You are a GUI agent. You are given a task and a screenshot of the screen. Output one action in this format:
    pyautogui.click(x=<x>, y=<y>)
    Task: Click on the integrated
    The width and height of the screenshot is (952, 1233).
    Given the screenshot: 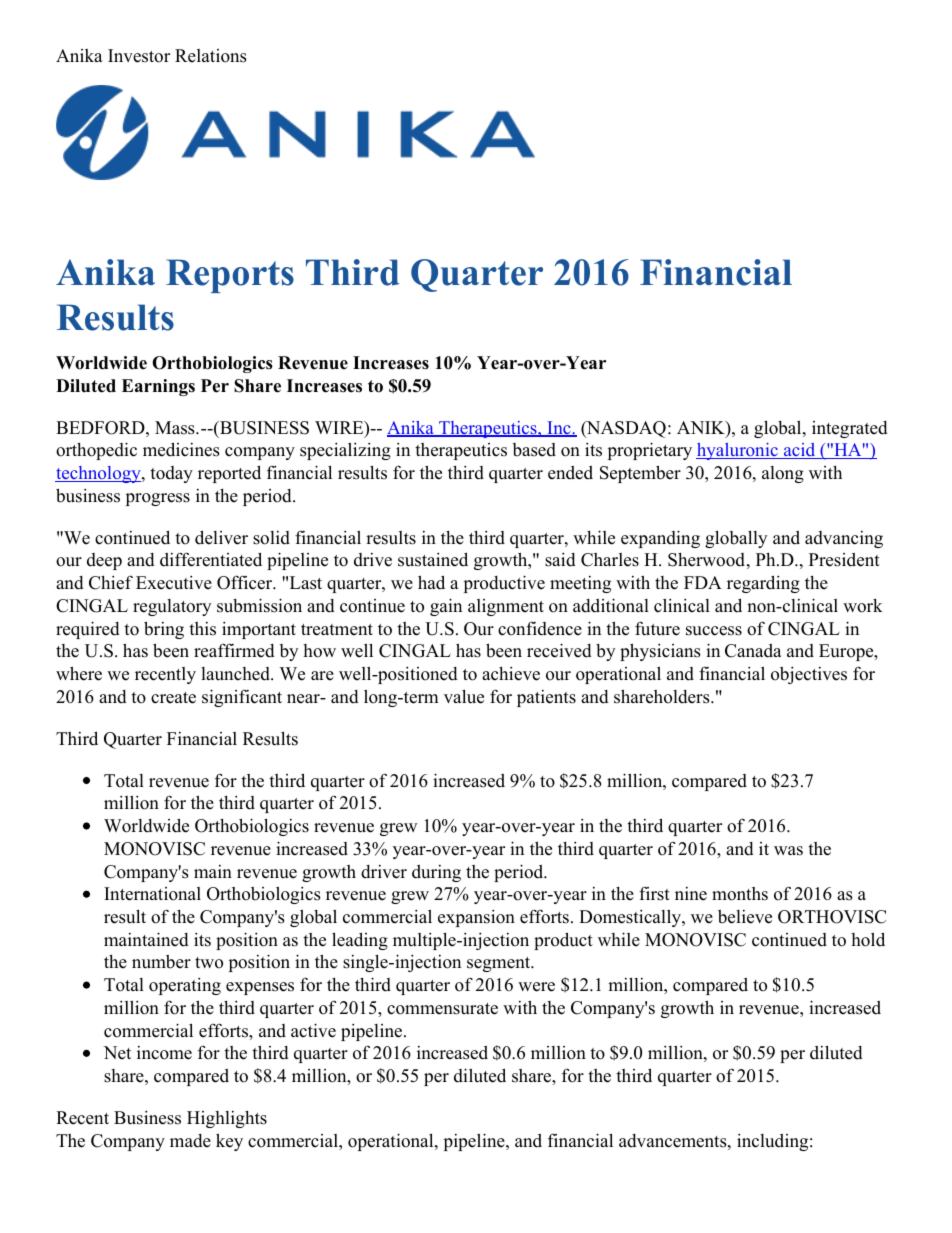 What is the action you would take?
    pyautogui.click(x=850, y=429)
